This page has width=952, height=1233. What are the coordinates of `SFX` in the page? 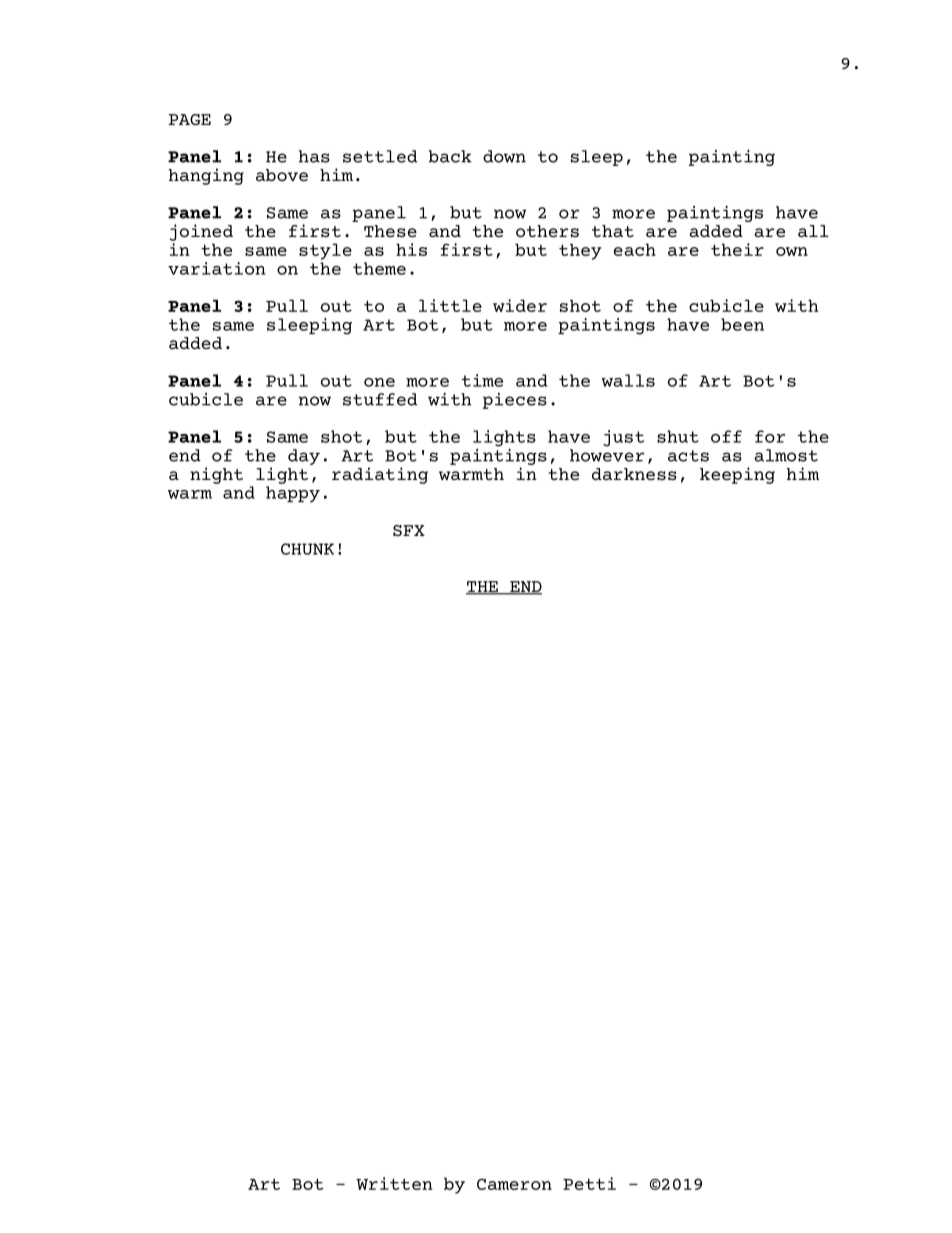 It's located at (409, 530).
